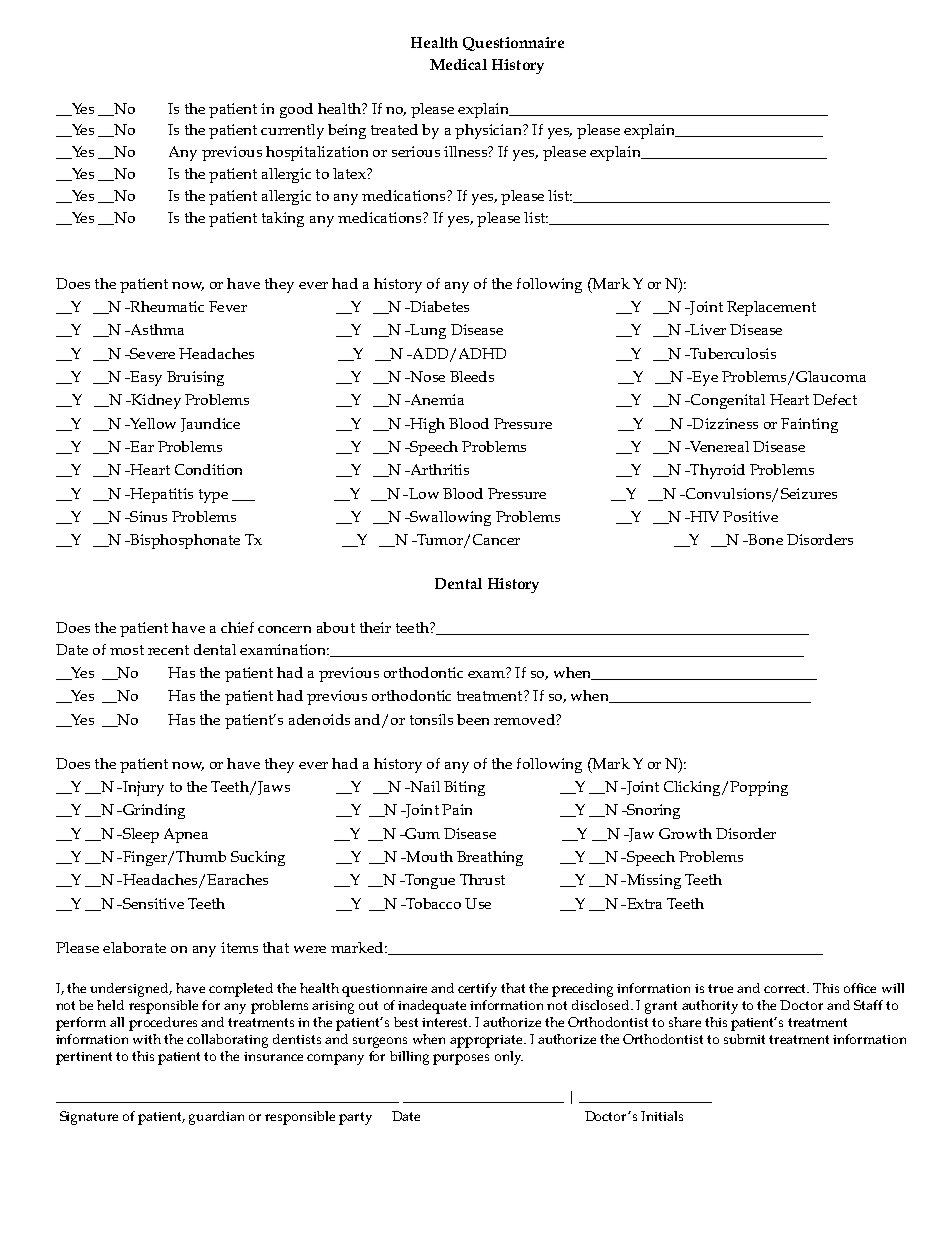 The width and height of the image is (952, 1233). Describe the element at coordinates (482, 879) in the image. I see `Thrust` at that location.
